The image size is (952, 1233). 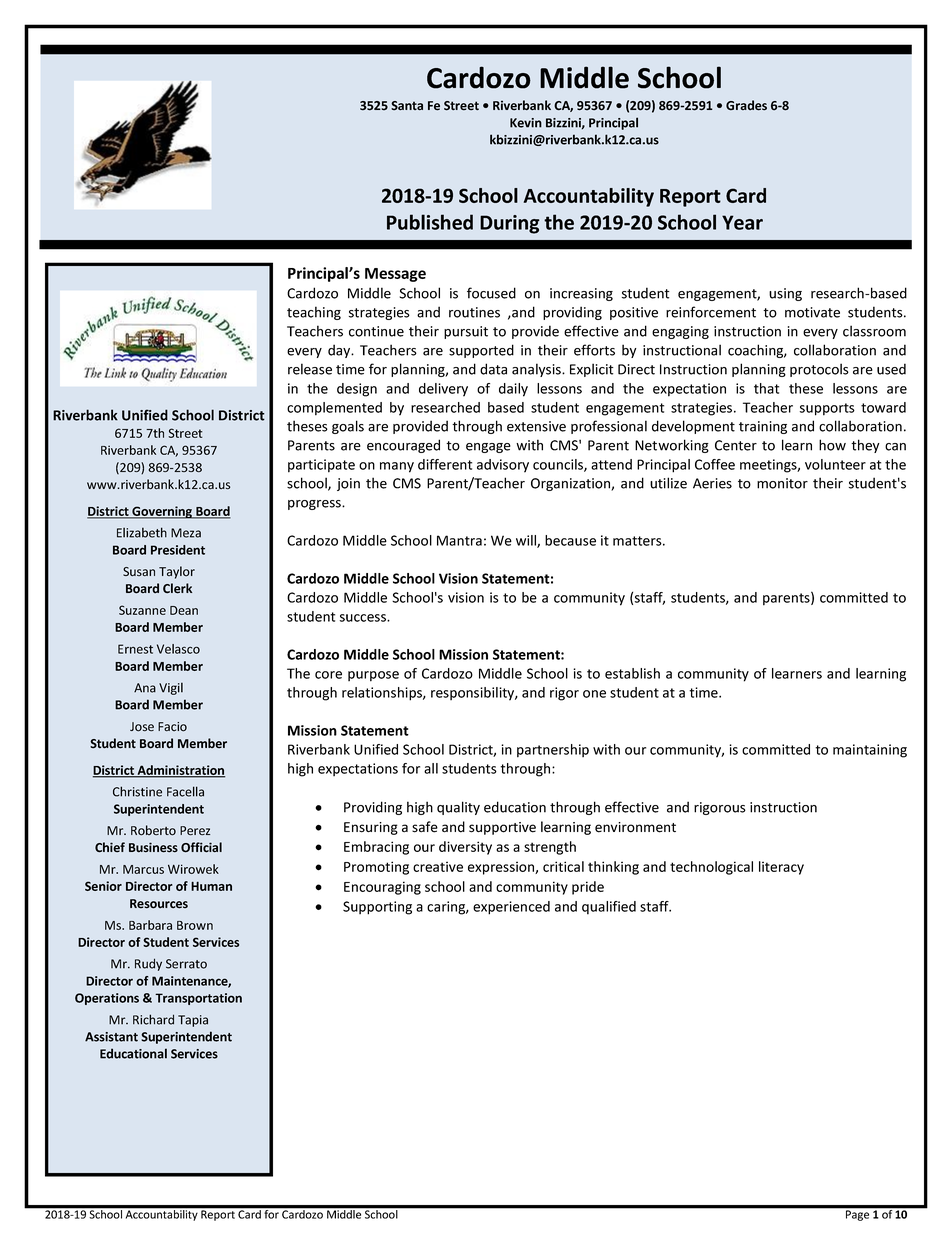 I want to click on Mantra, so click(x=459, y=540).
